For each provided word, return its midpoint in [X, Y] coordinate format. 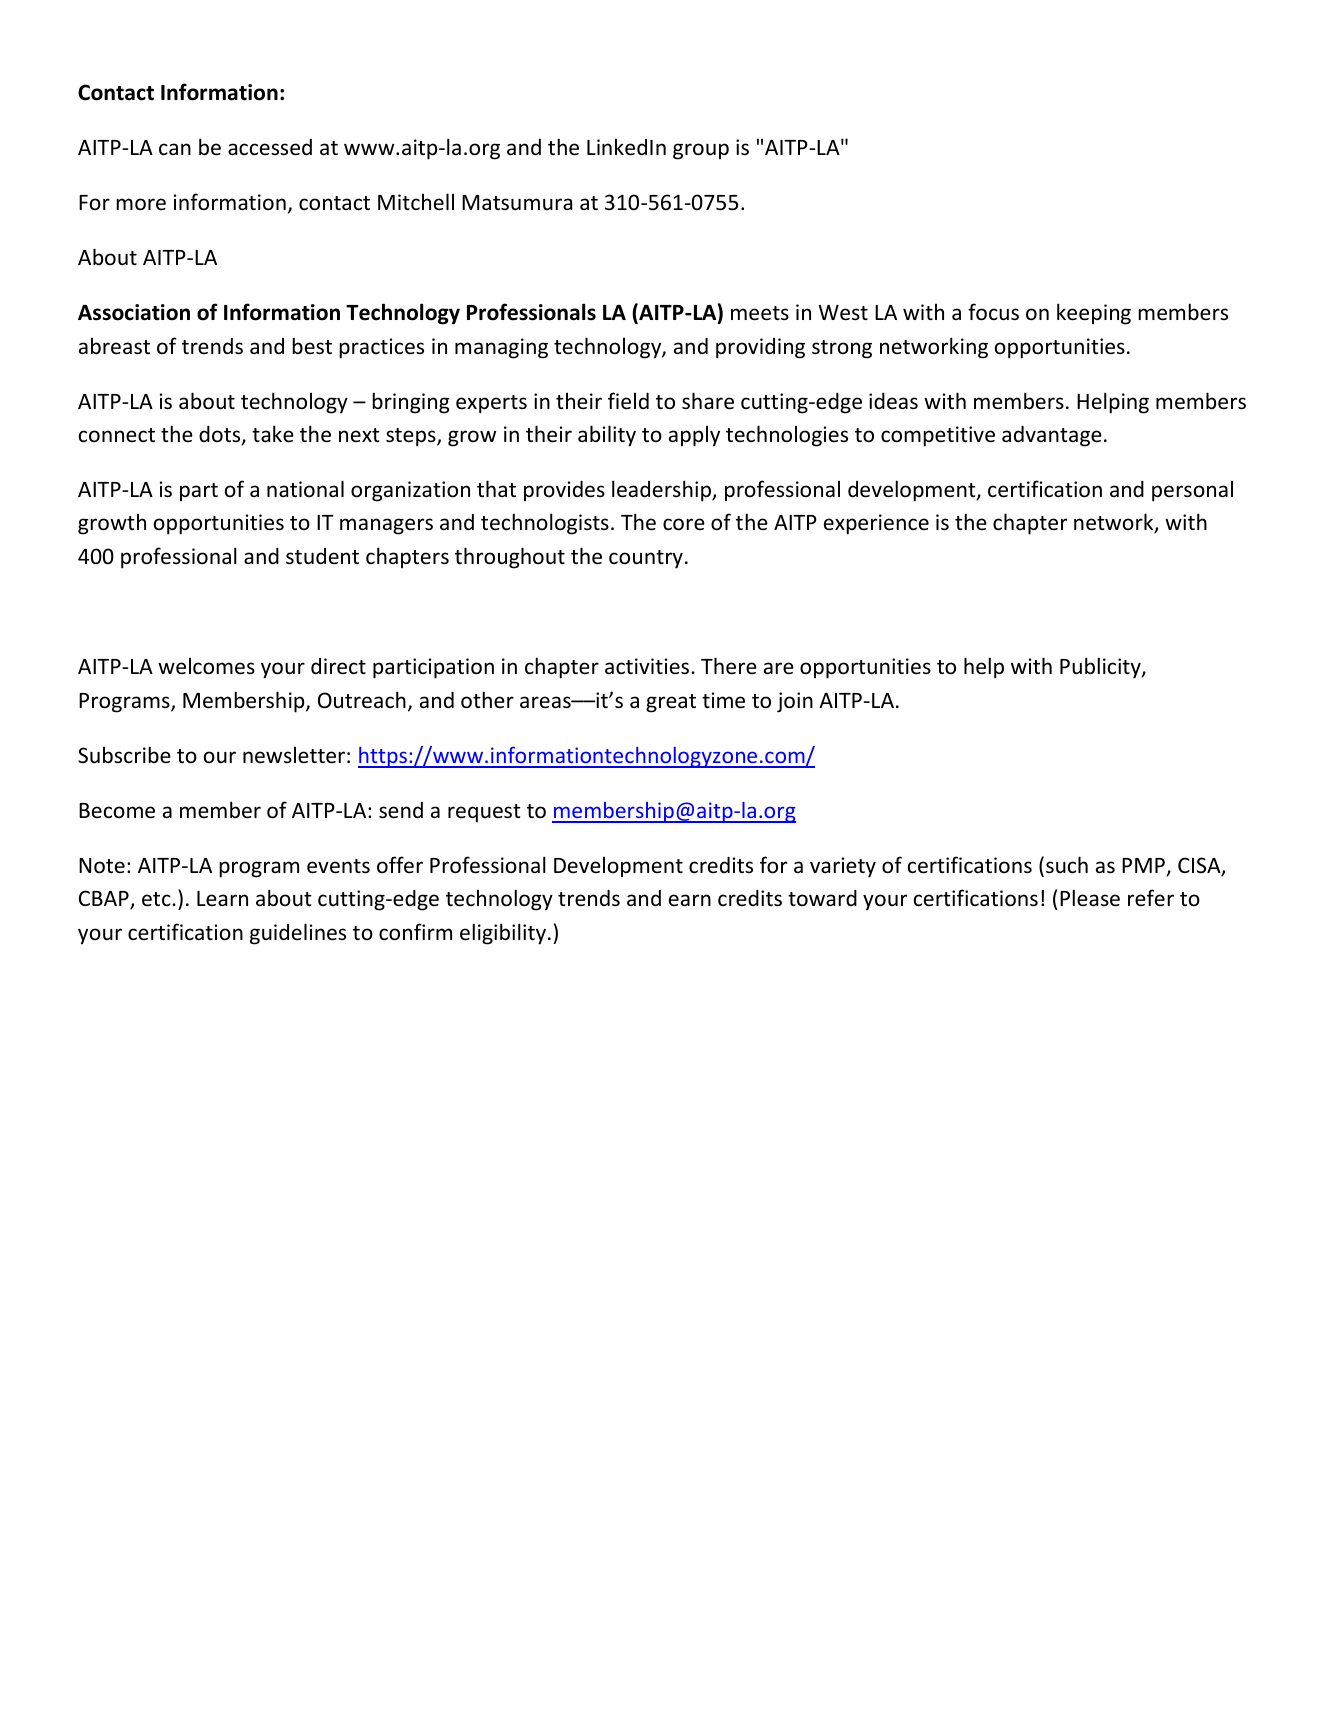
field [628, 401]
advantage [1052, 436]
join [795, 702]
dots [221, 435]
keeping [1094, 314]
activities [648, 666]
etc [157, 899]
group [701, 151]
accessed [270, 147]
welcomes [206, 666]
